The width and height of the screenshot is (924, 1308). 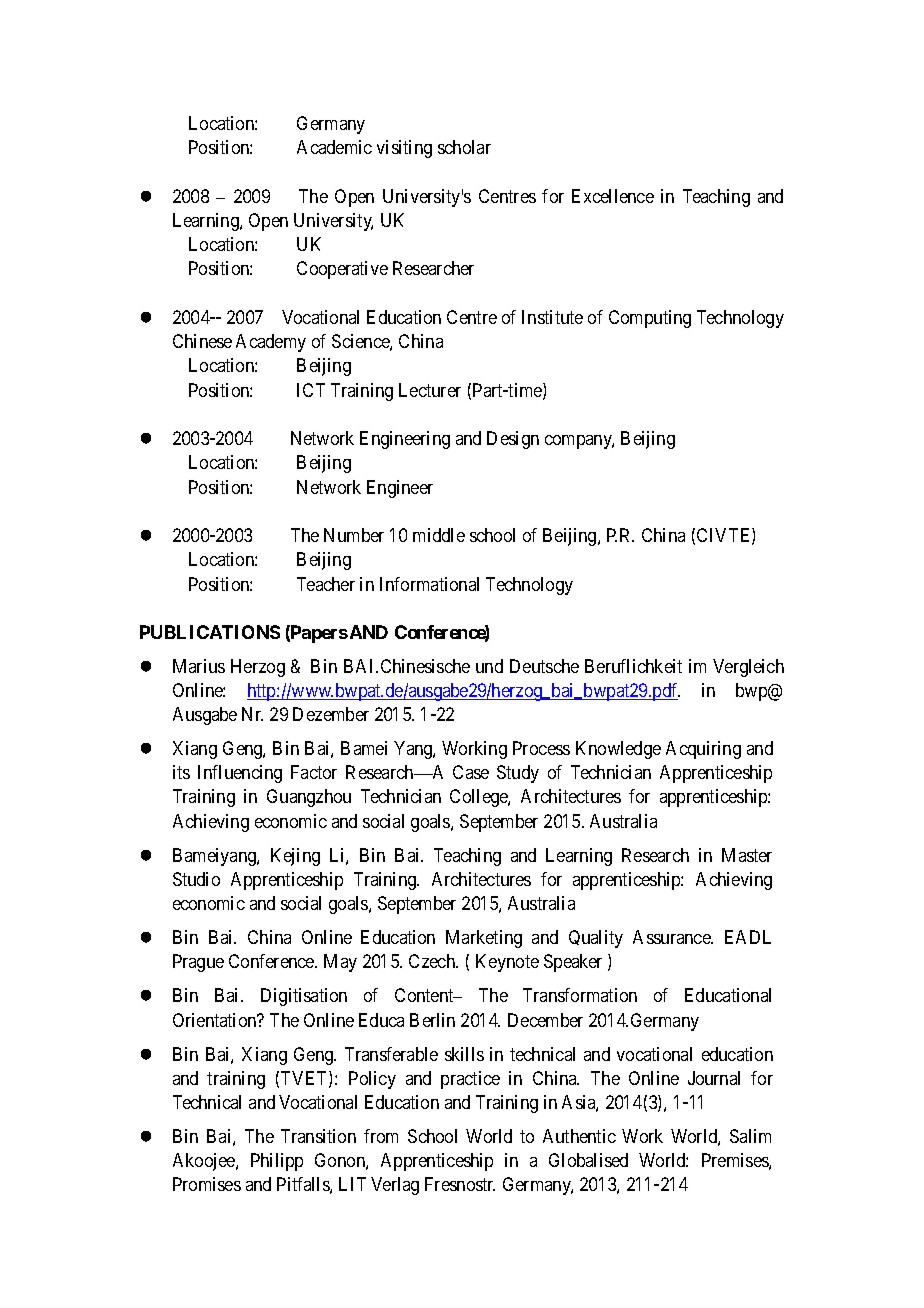 What do you see at coordinates (326, 584) in the screenshot?
I see `Teacher` at bounding box center [326, 584].
